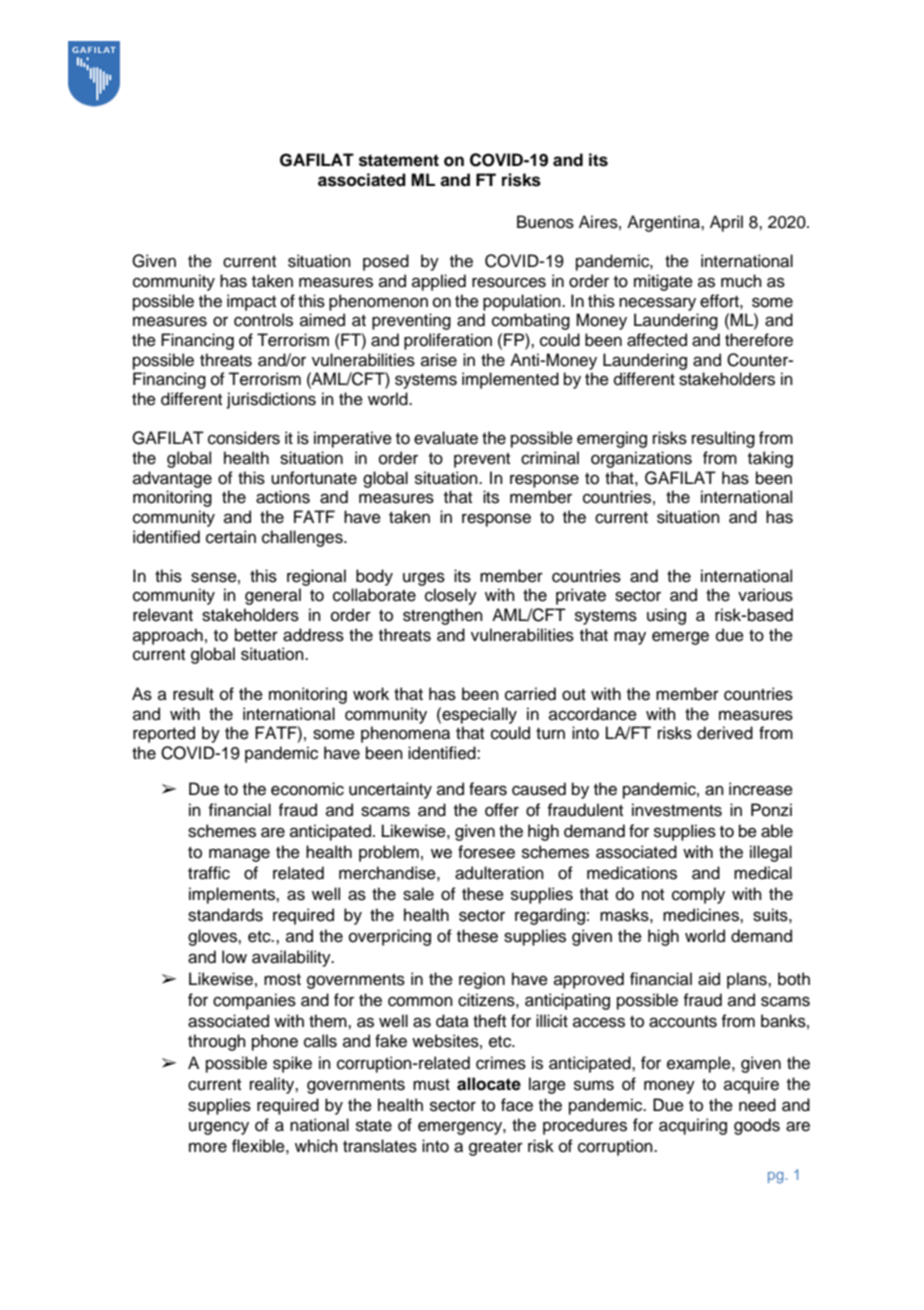 The height and width of the screenshot is (1310, 924). What do you see at coordinates (303, 538) in the screenshot?
I see `challenges` at bounding box center [303, 538].
